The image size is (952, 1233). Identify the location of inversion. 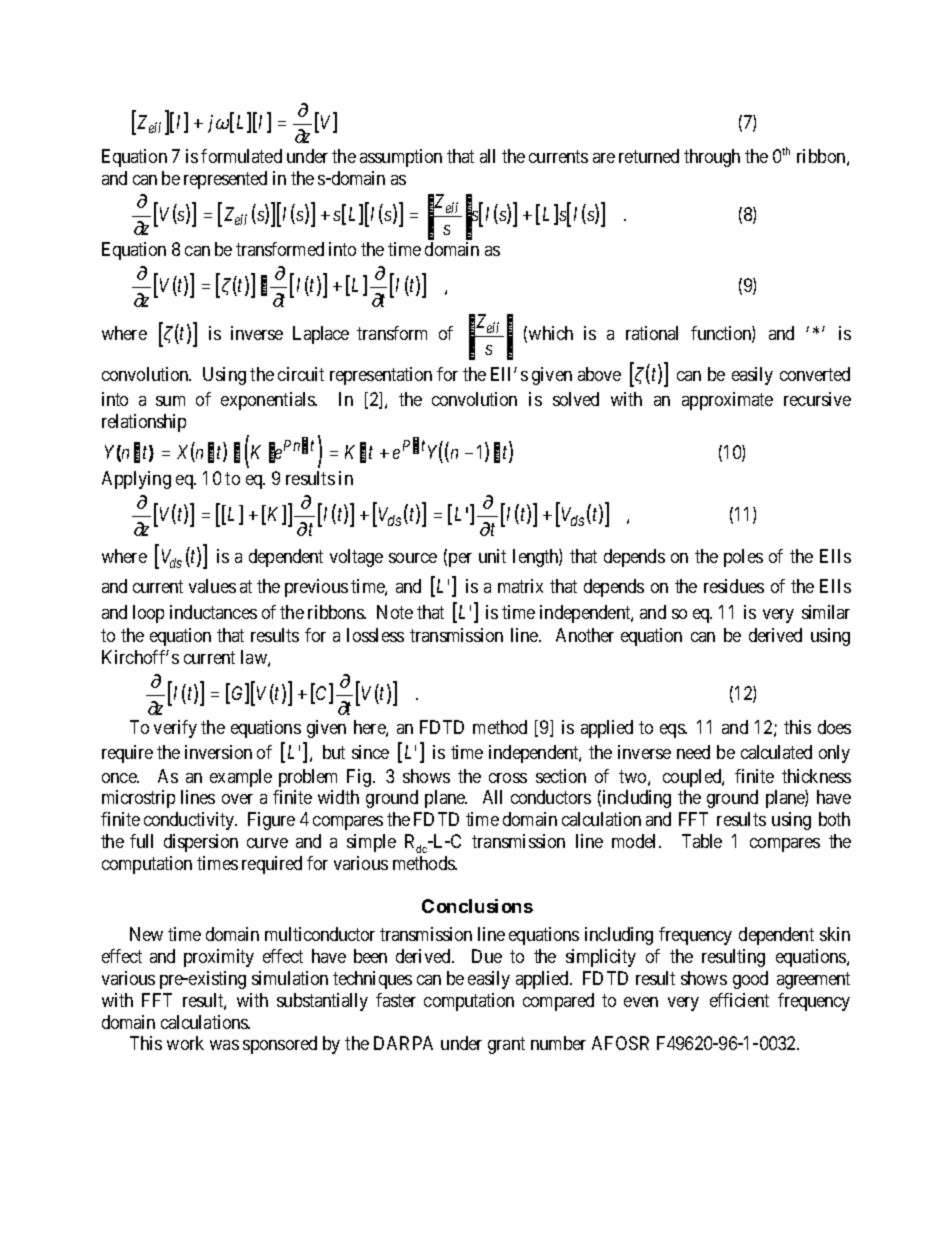
(218, 752).
